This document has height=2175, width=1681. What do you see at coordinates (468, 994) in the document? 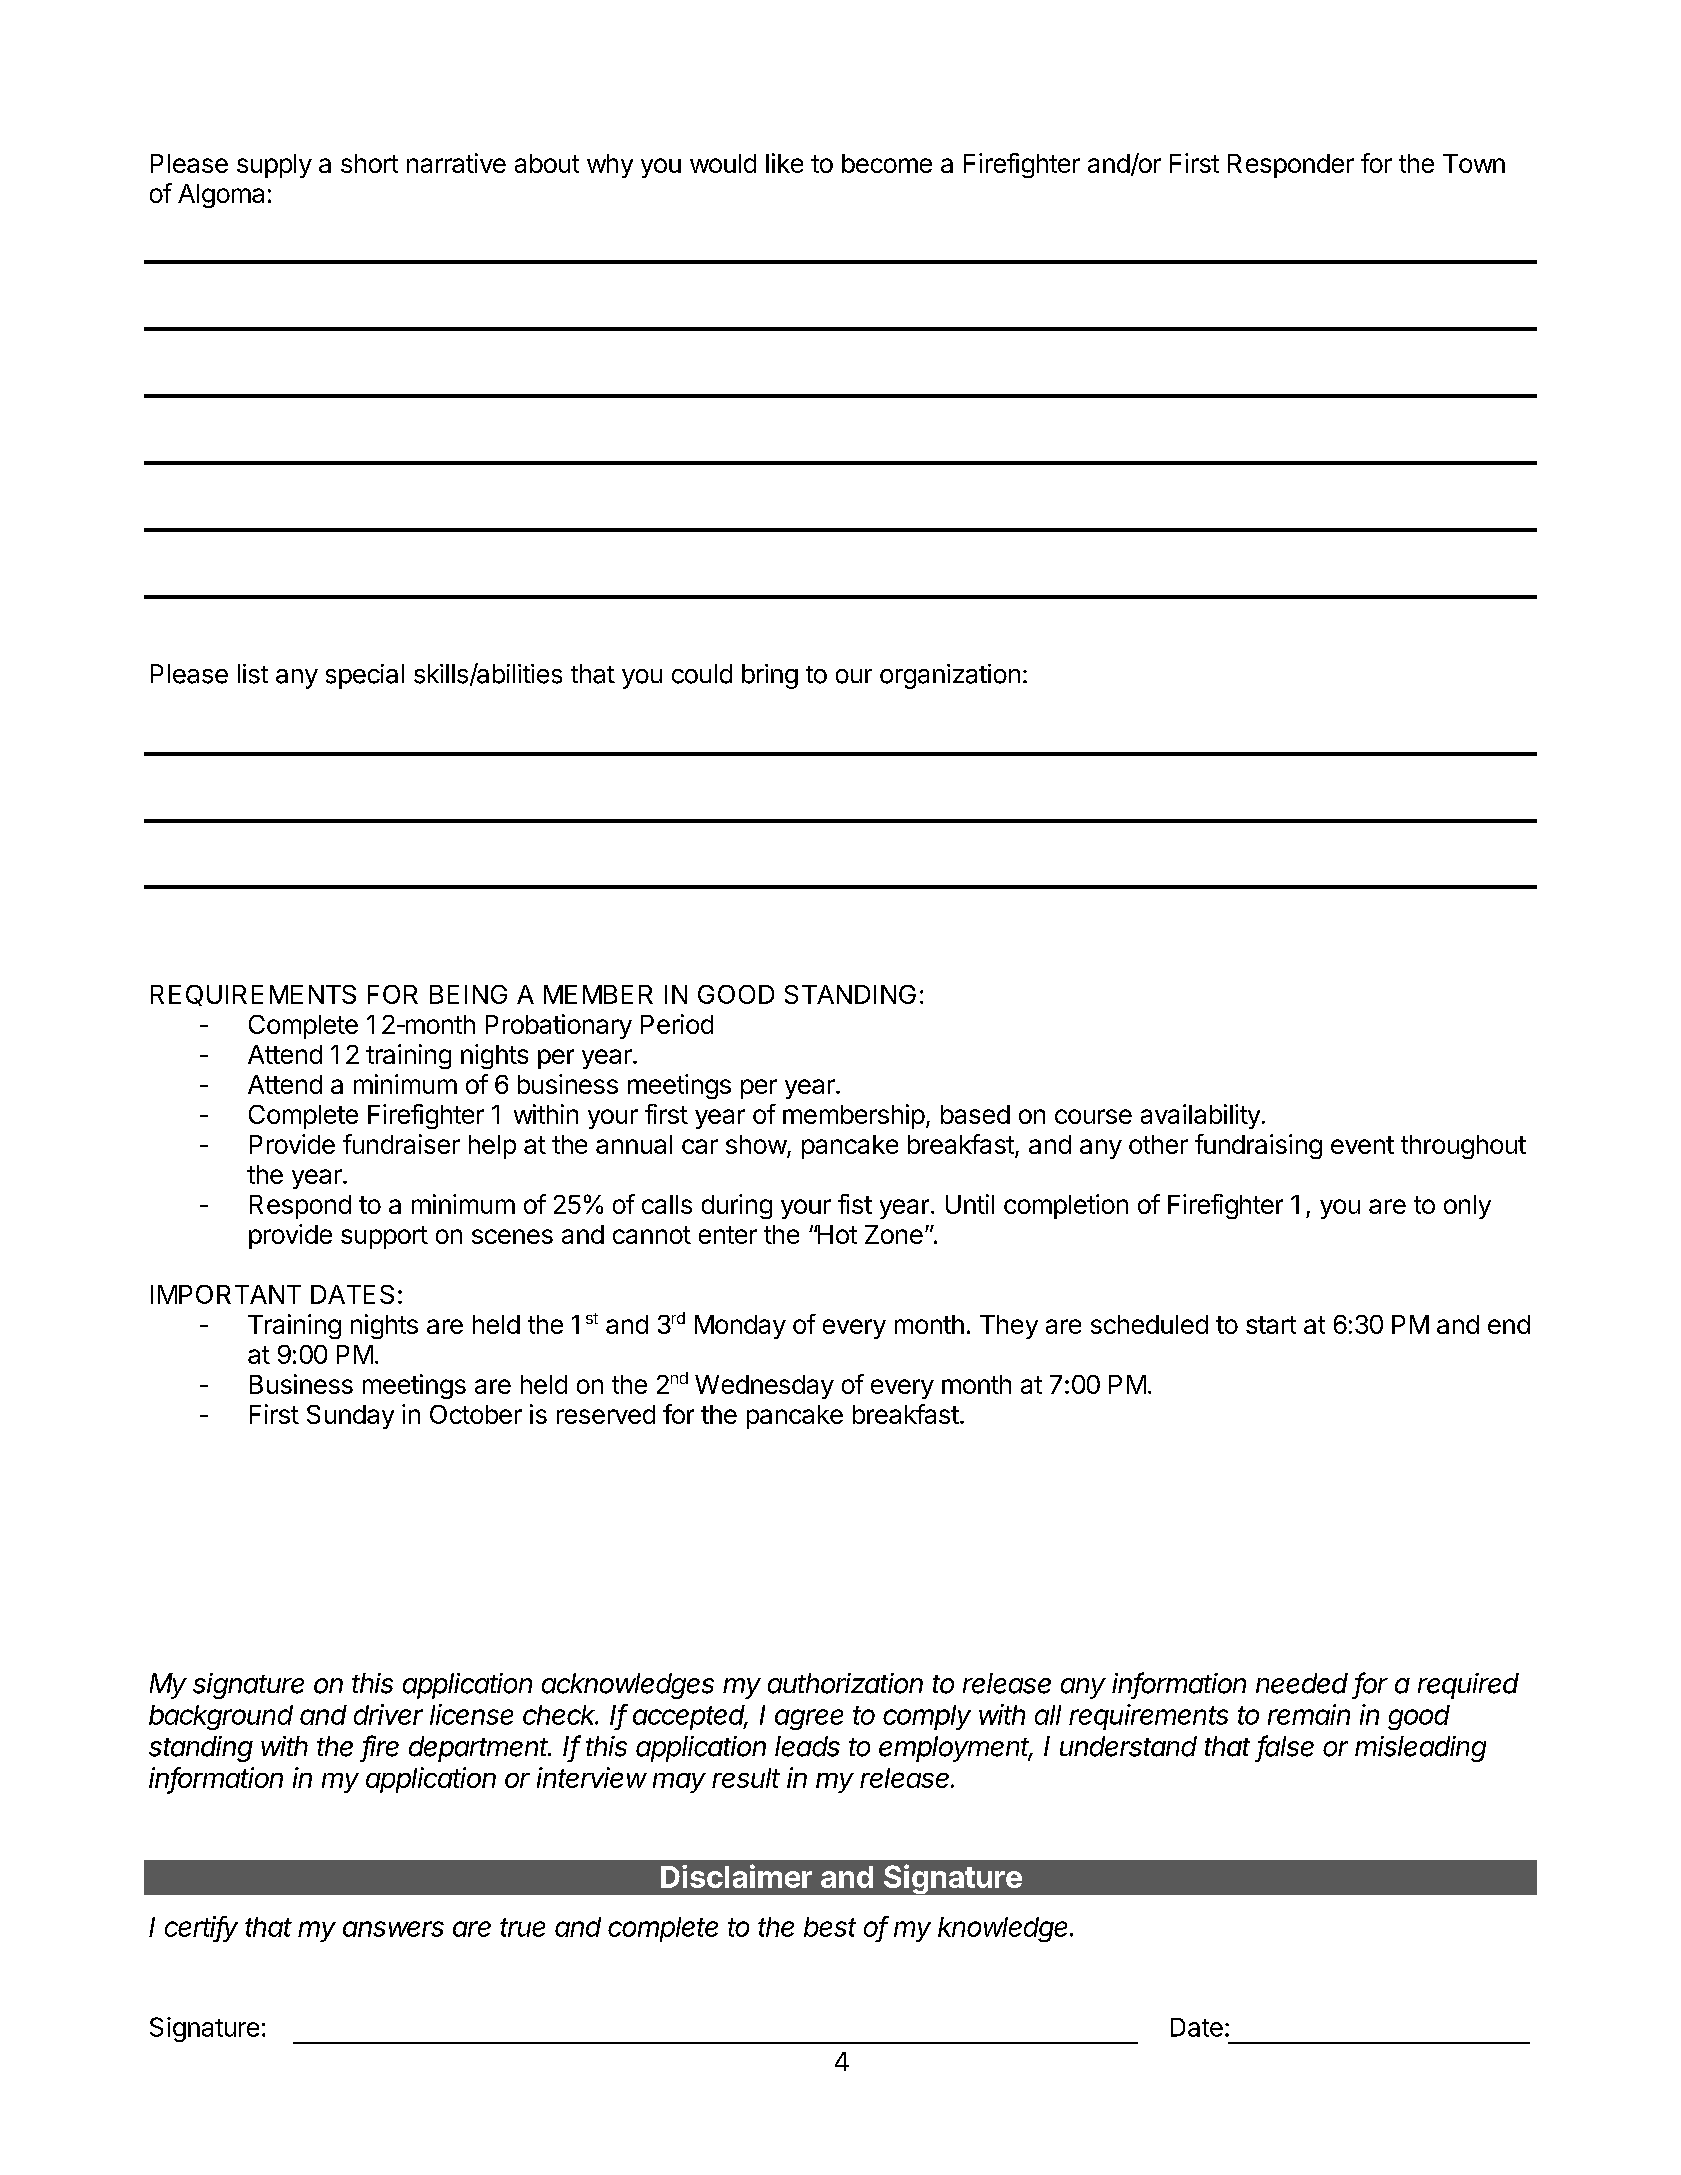
I see `BEING` at bounding box center [468, 994].
